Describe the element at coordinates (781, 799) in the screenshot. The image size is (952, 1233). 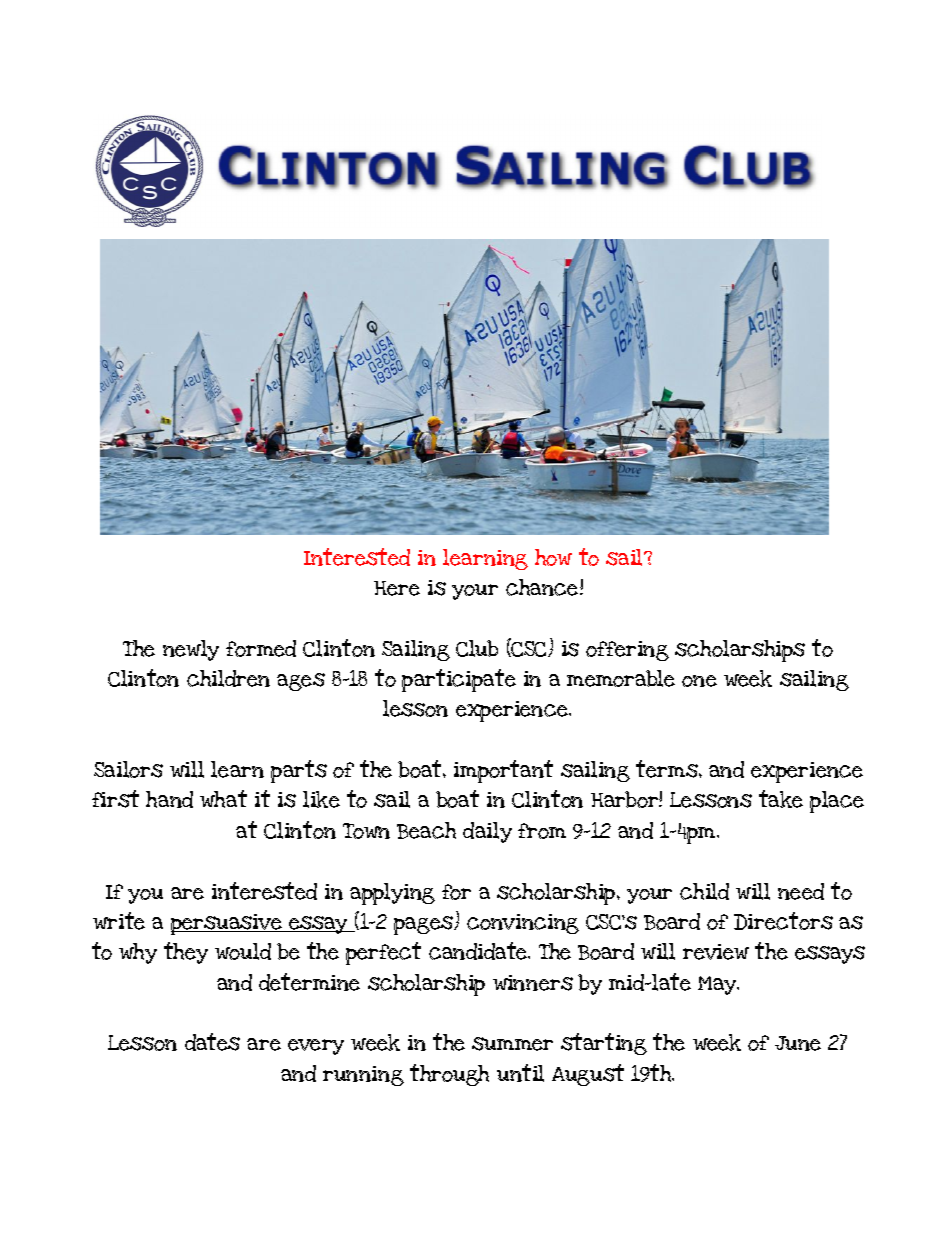
I see `take` at that location.
